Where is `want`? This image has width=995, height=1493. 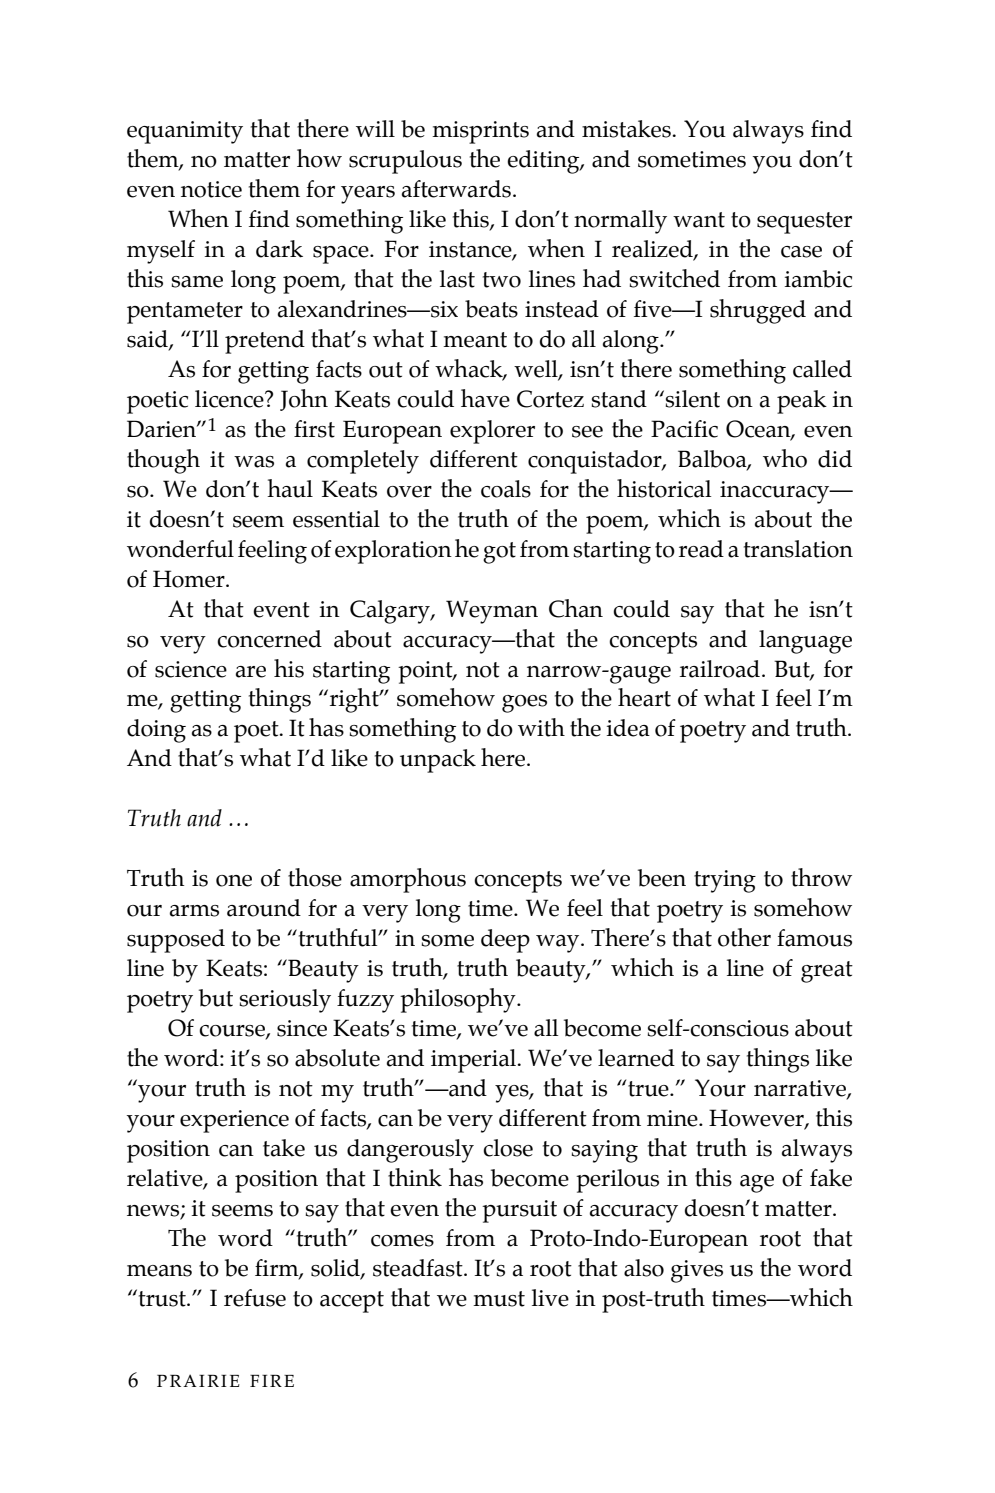
want is located at coordinates (699, 220).
